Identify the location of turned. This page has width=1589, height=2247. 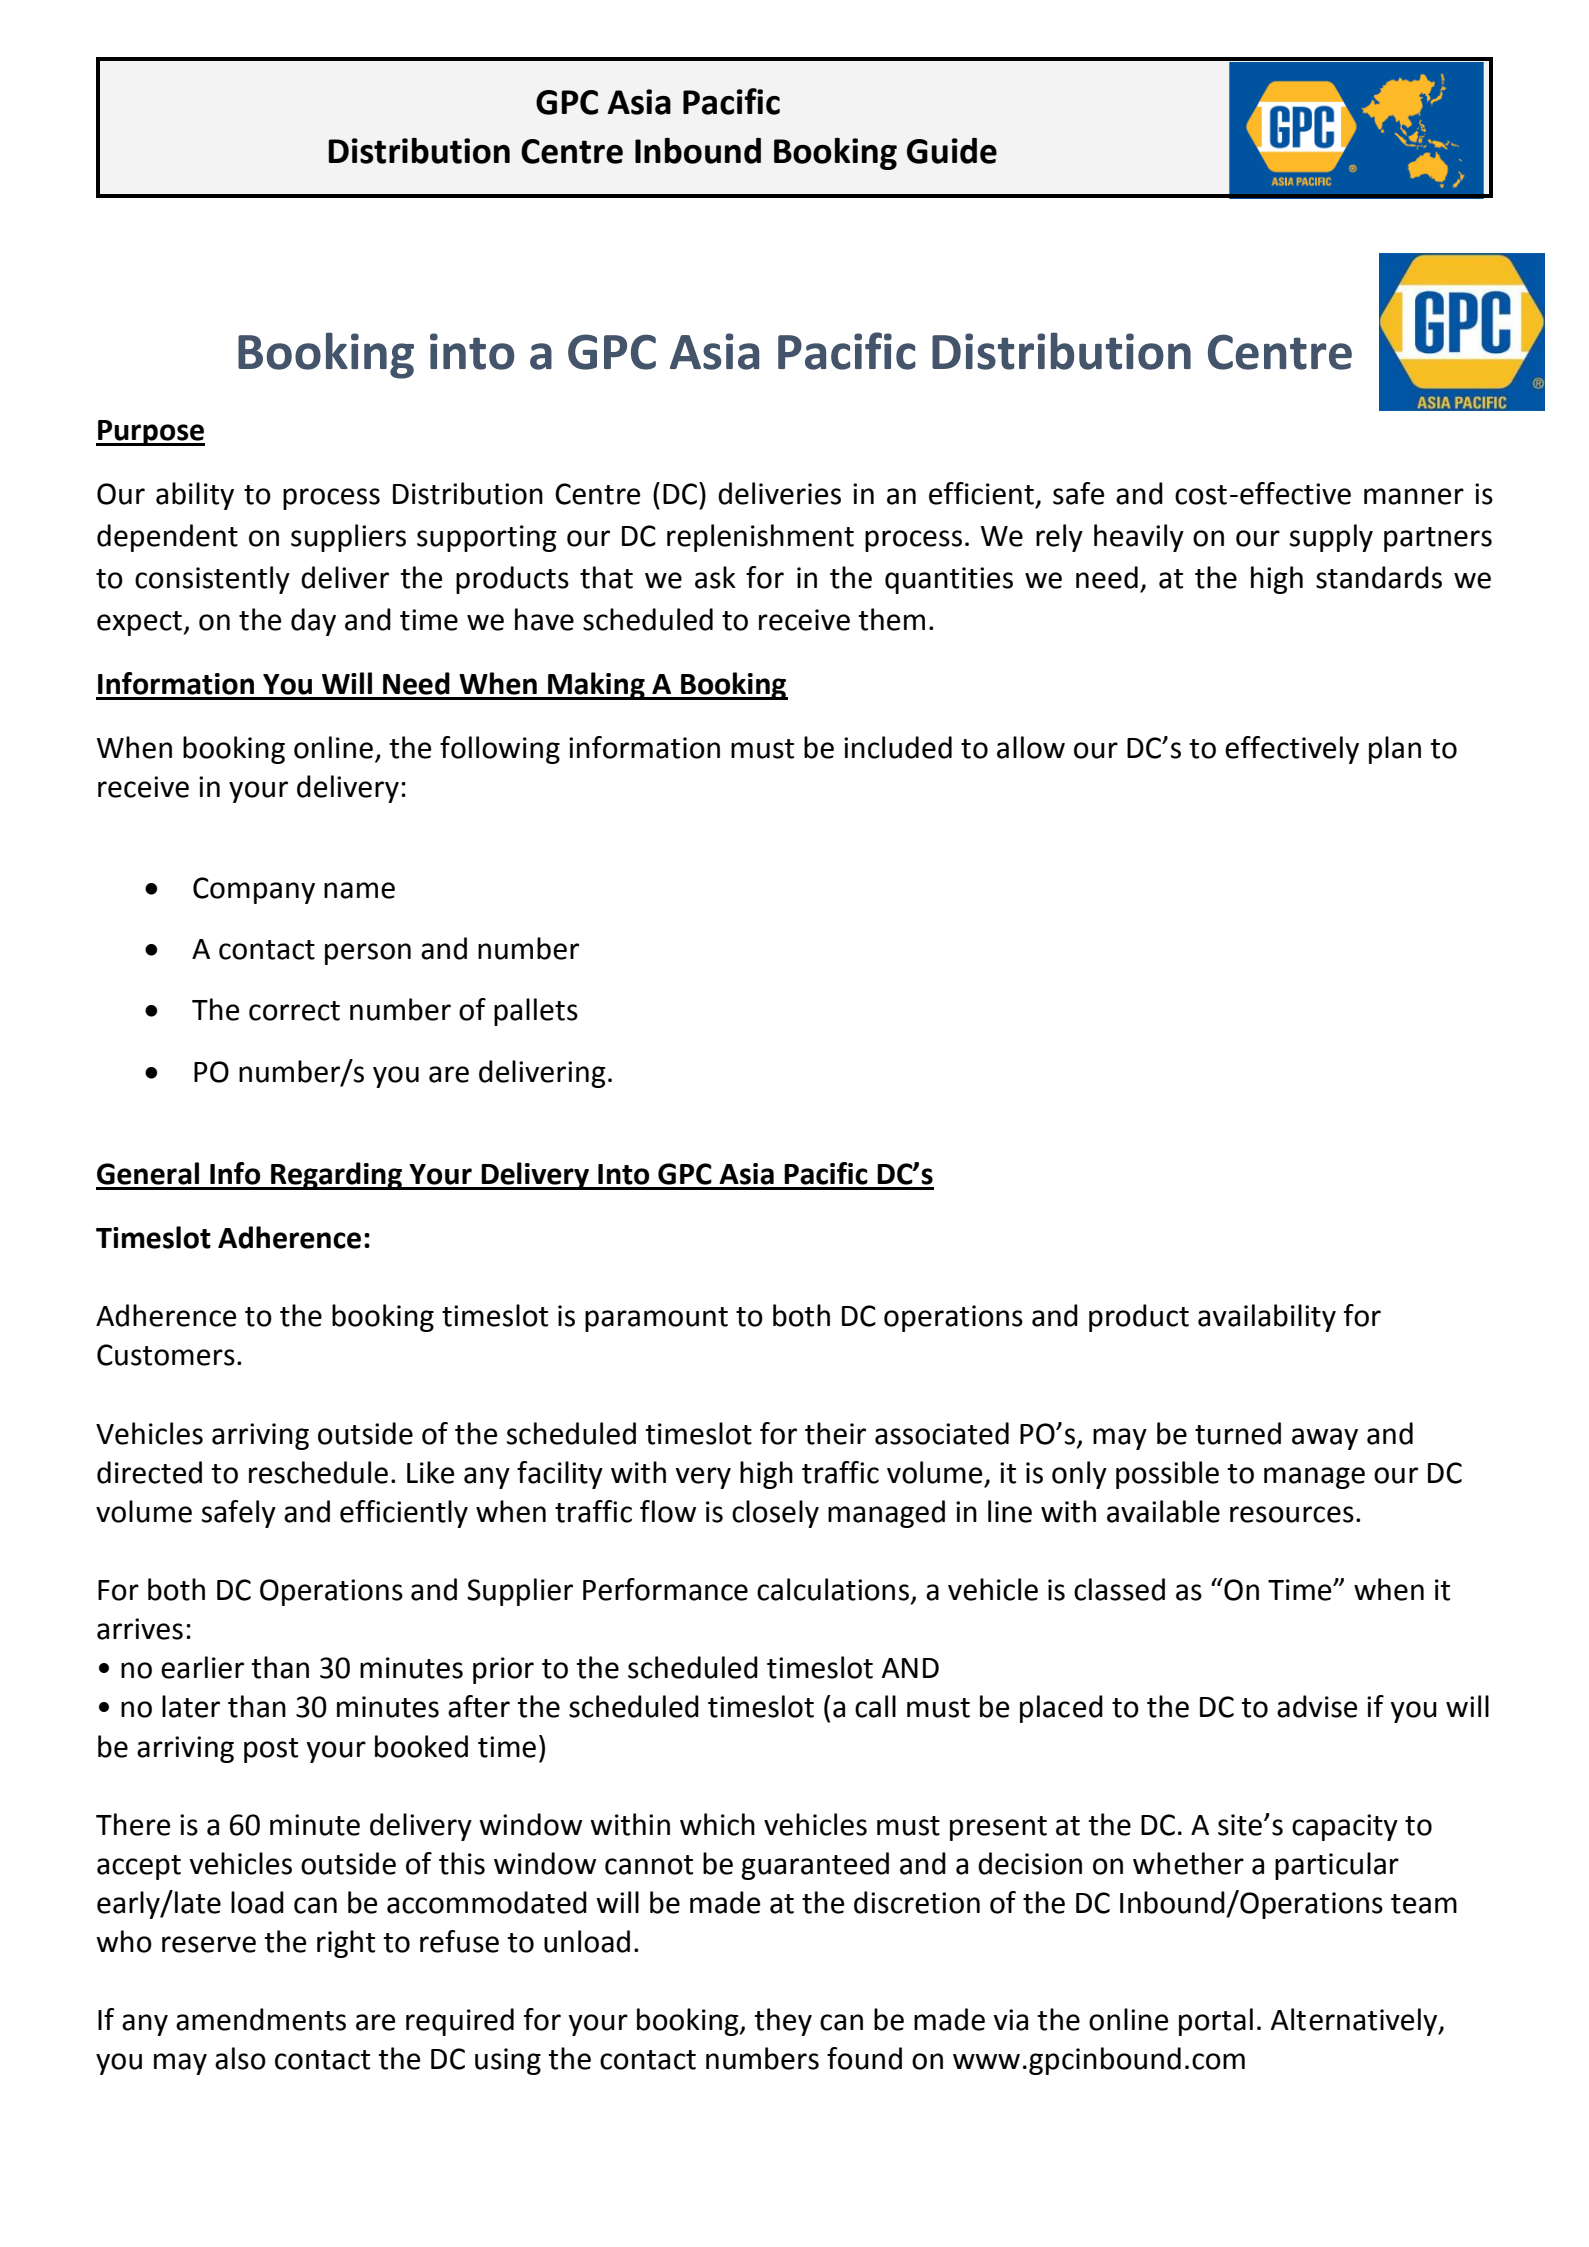
(1238, 1433).
